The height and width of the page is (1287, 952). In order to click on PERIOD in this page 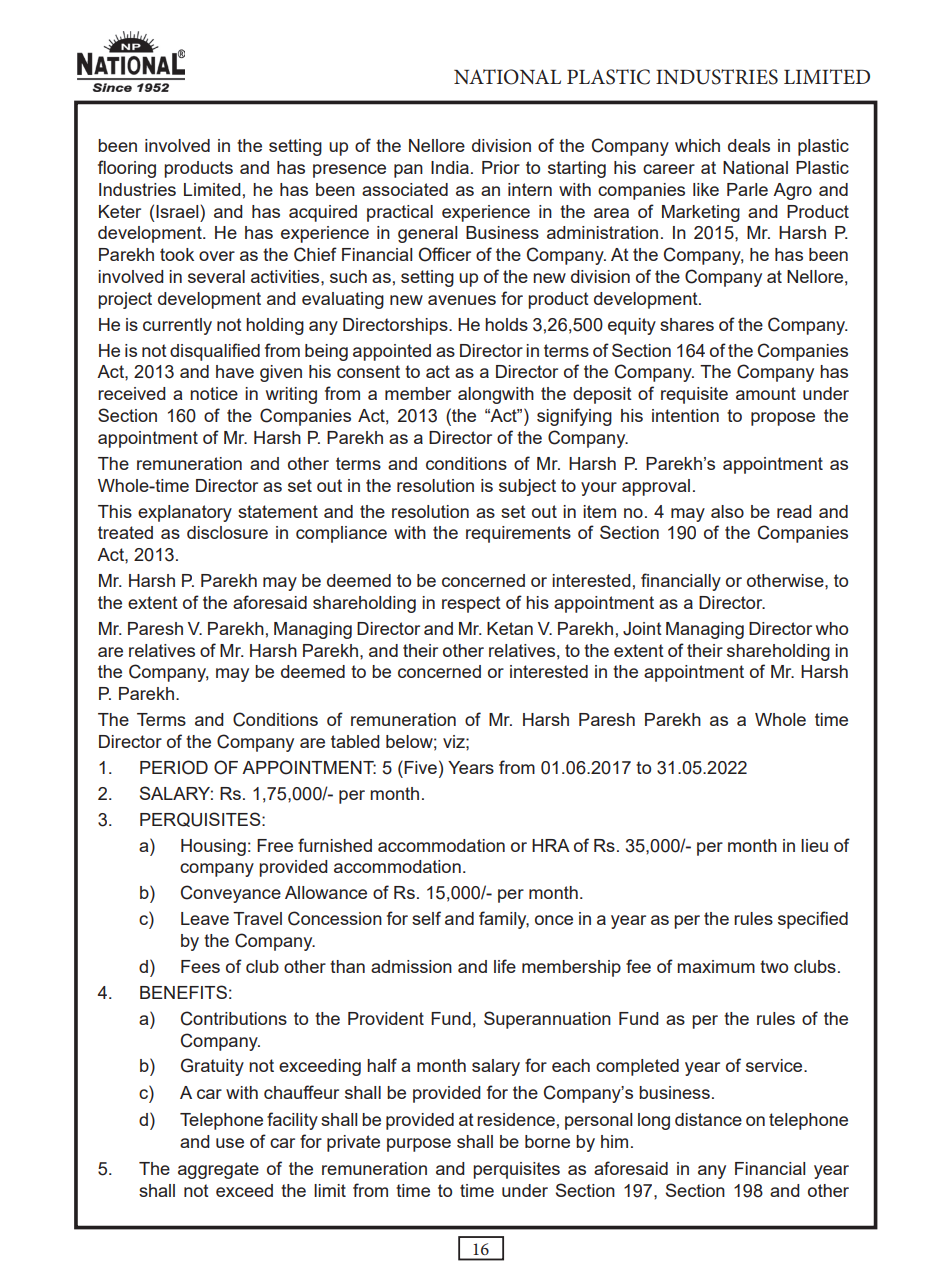, I will do `click(174, 767)`.
